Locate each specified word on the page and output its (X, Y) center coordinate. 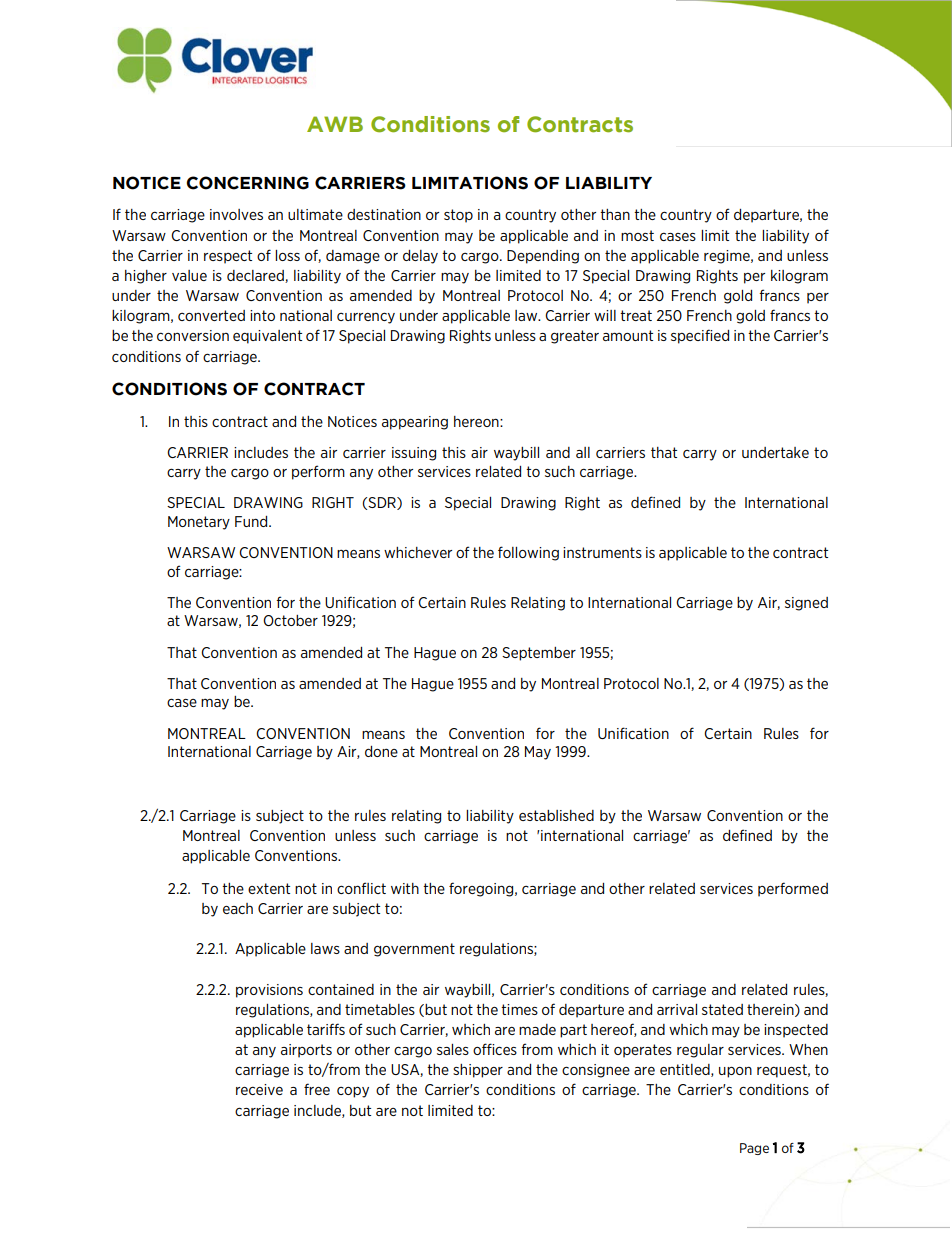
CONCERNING (248, 183)
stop (458, 216)
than (615, 214)
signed (806, 604)
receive (259, 1089)
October (290, 620)
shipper (478, 1071)
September (539, 654)
